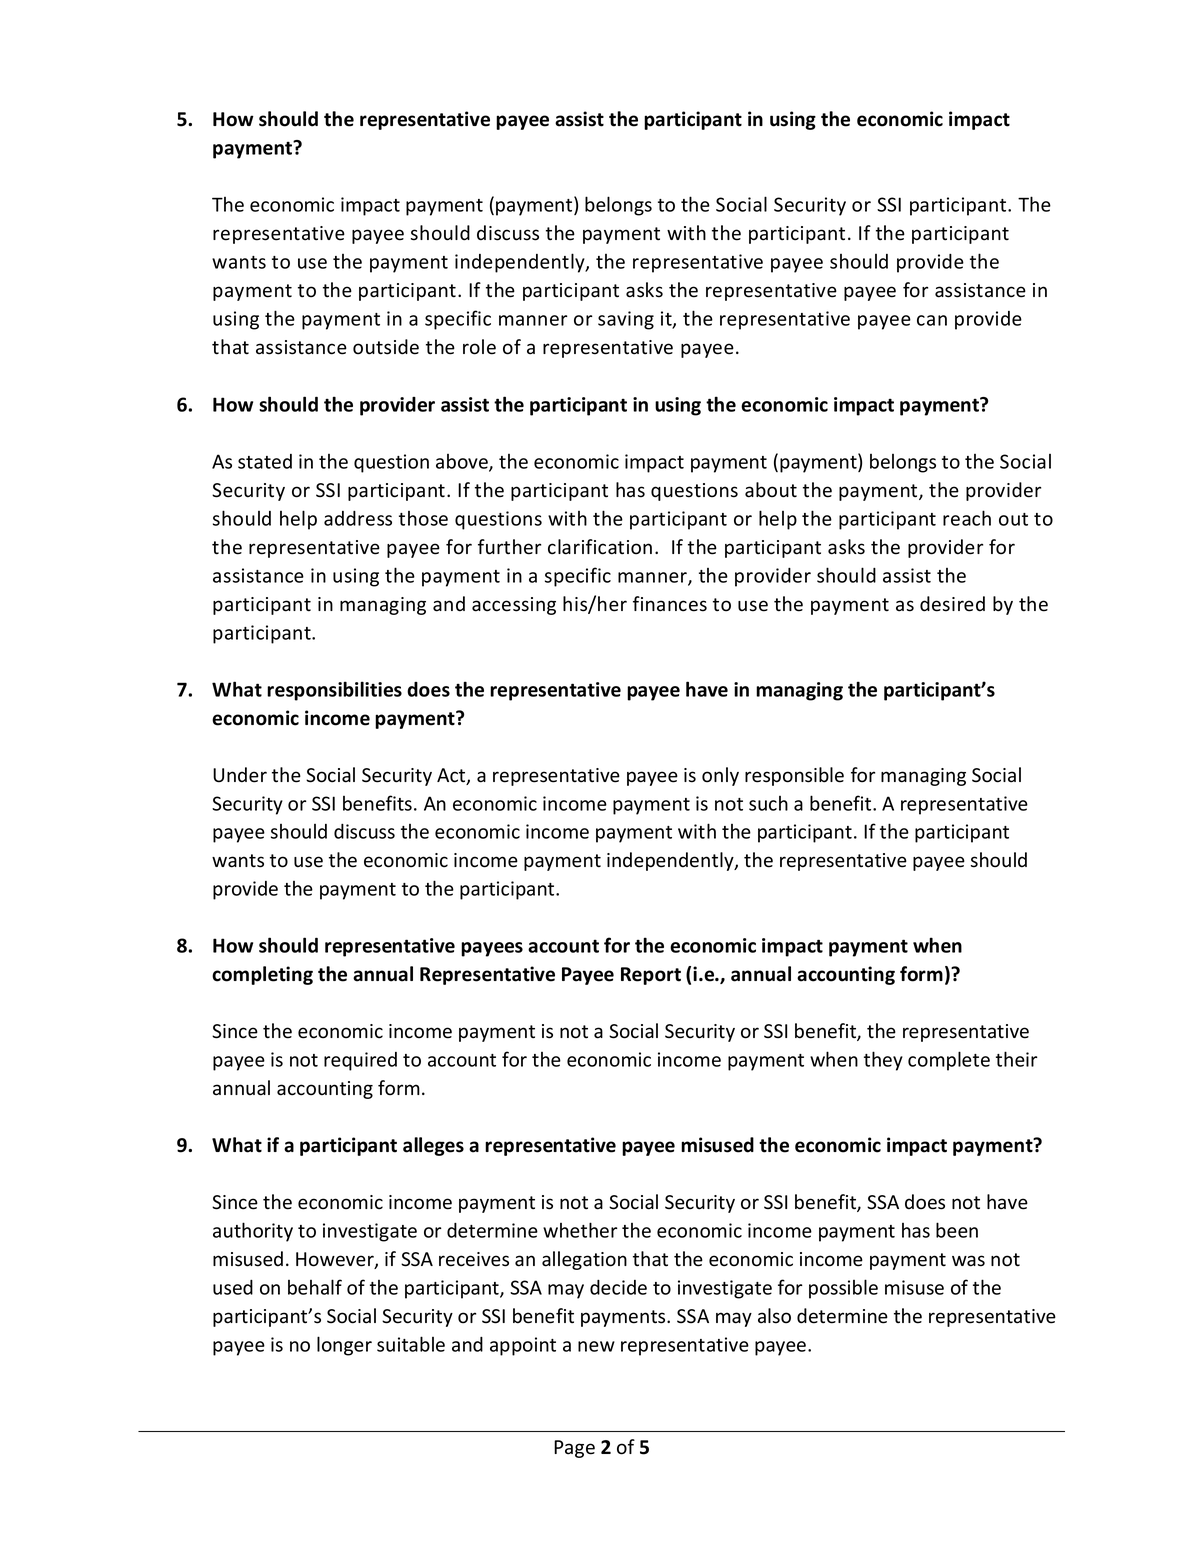 This document has height=1557, width=1203. What do you see at coordinates (957, 1230) in the document?
I see `been` at bounding box center [957, 1230].
